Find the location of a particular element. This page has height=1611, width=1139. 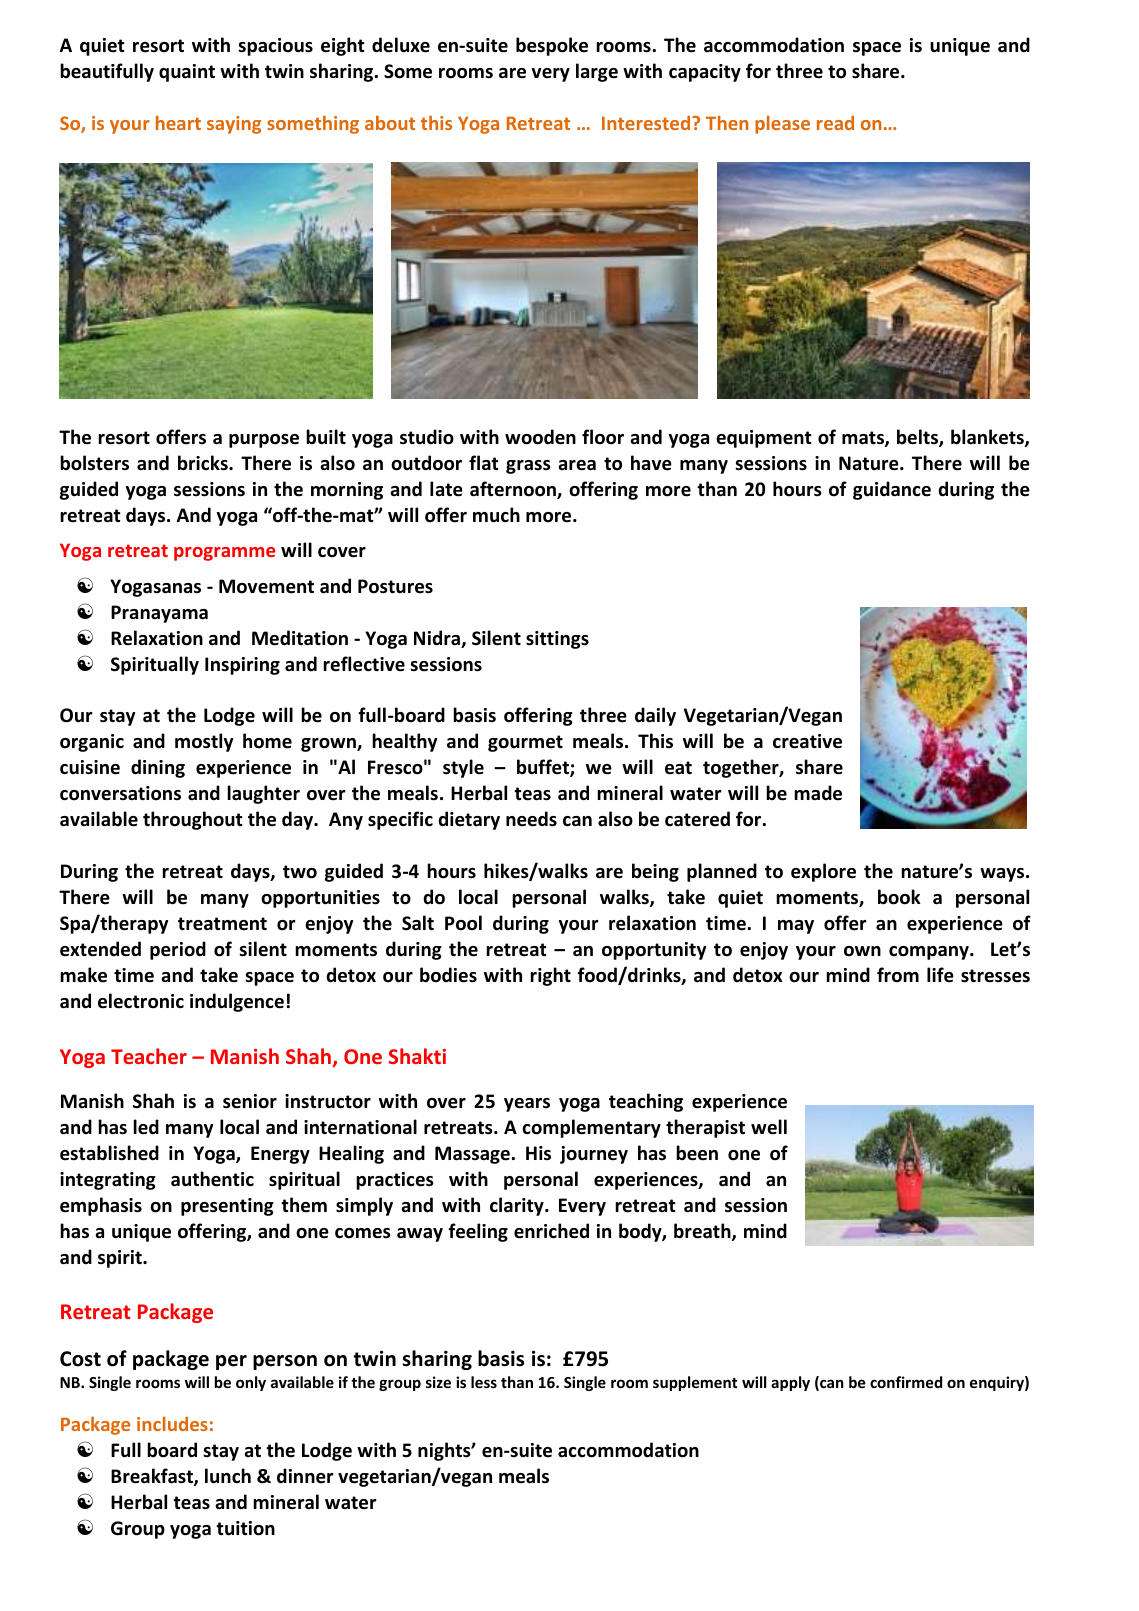

years is located at coordinates (527, 1105).
